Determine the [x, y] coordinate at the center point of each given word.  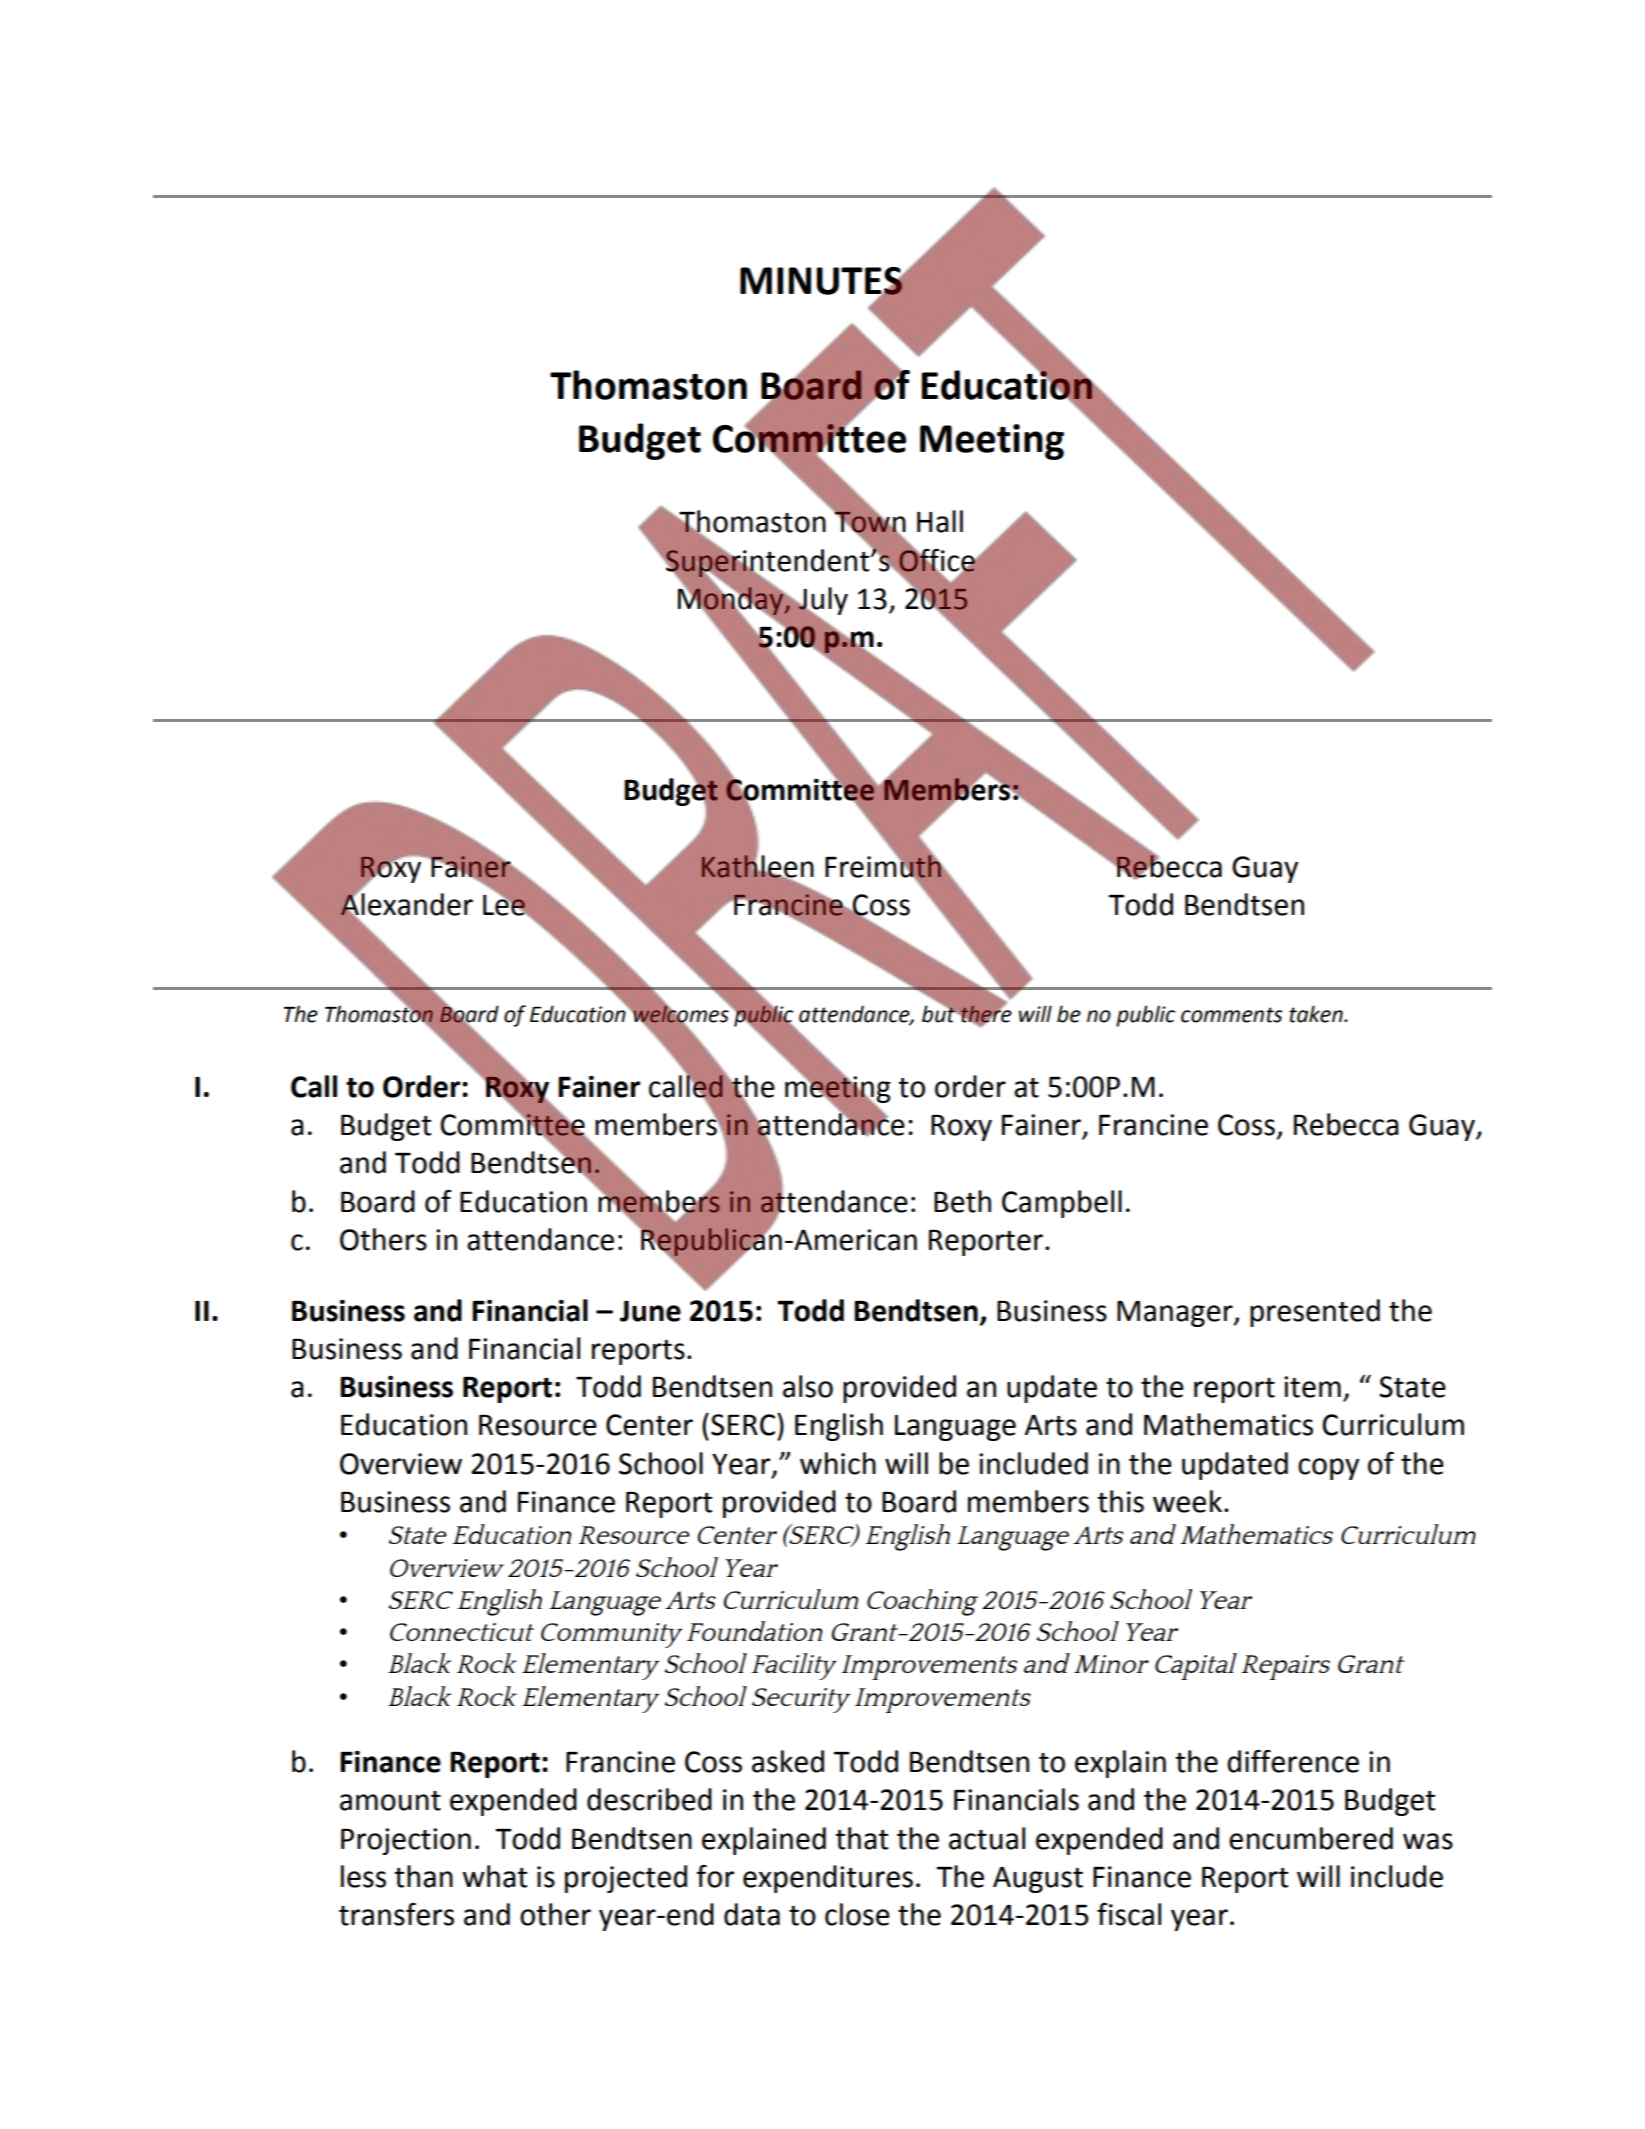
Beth [962, 1201]
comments [1232, 1015]
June [650, 1311]
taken [1317, 1014]
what [494, 1876]
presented [1315, 1313]
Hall [940, 521]
